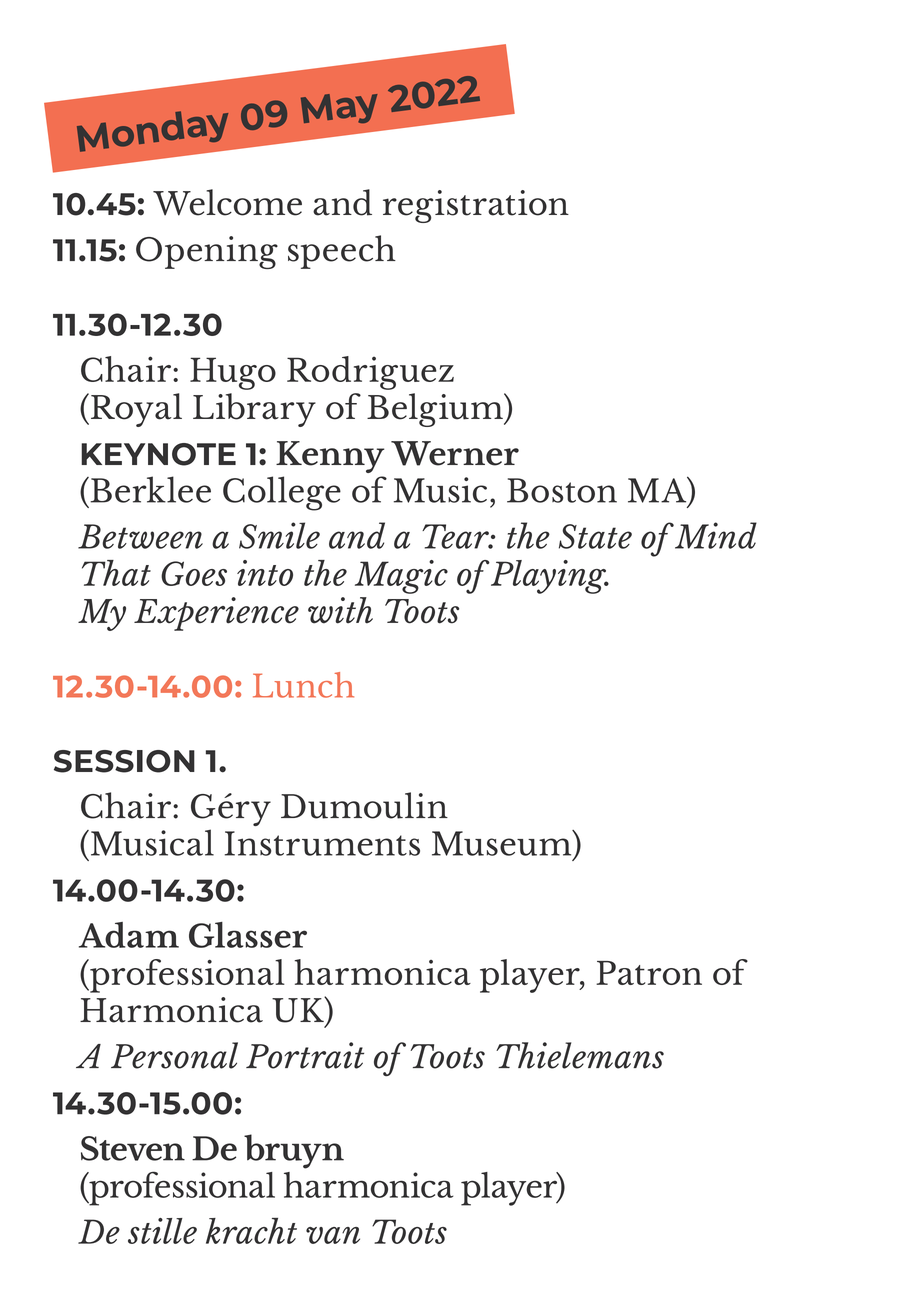 The image size is (924, 1303). Describe the element at coordinates (305, 1055) in the screenshot. I see `Portrait` at that location.
